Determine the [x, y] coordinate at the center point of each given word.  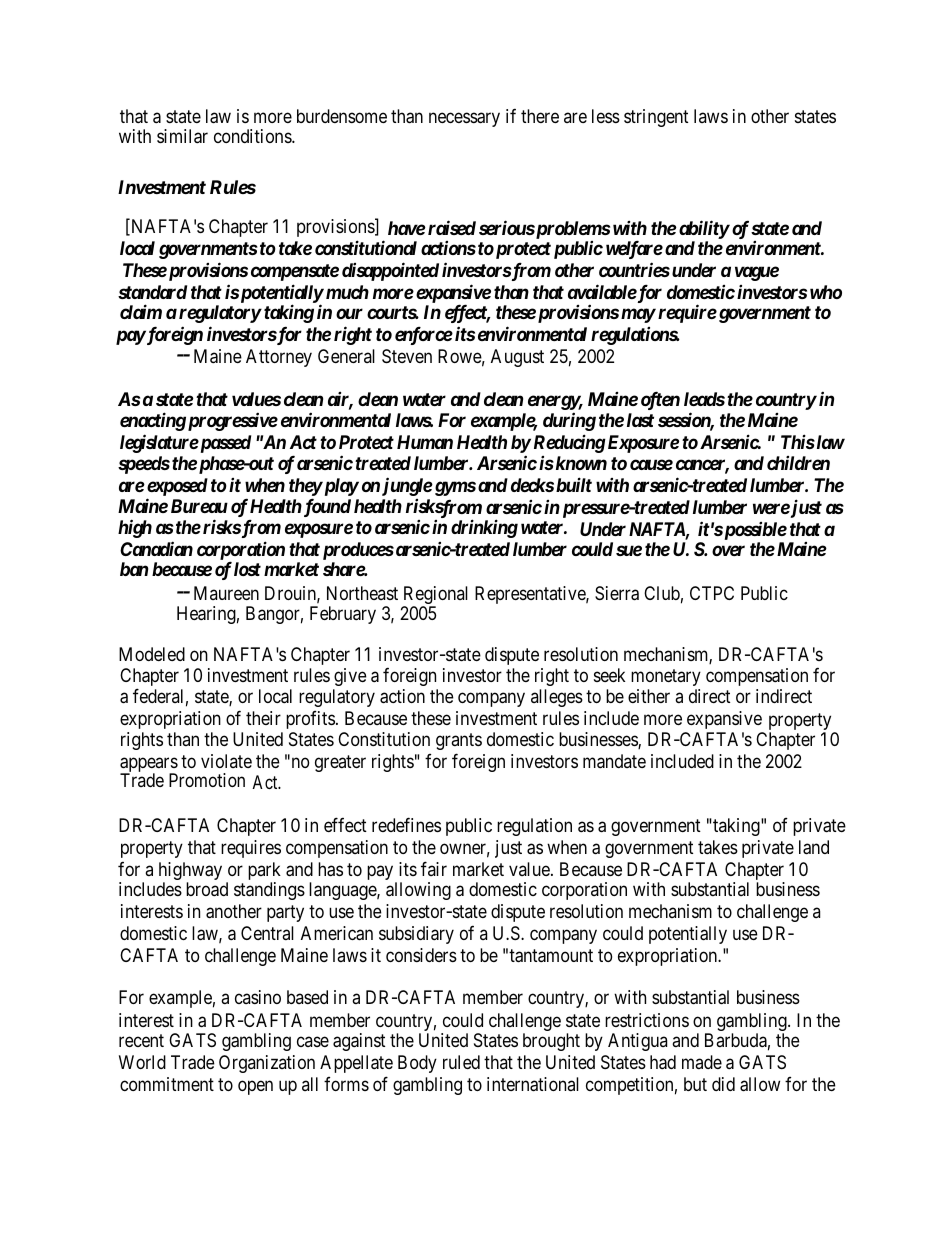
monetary [666, 680]
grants [459, 742]
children [798, 463]
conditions [253, 136]
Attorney [279, 358]
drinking [484, 528]
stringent [656, 118]
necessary [464, 119]
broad [207, 889]
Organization [267, 1064]
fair [434, 868]
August [517, 358]
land [814, 847]
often [660, 400]
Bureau [199, 506]
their [263, 718]
